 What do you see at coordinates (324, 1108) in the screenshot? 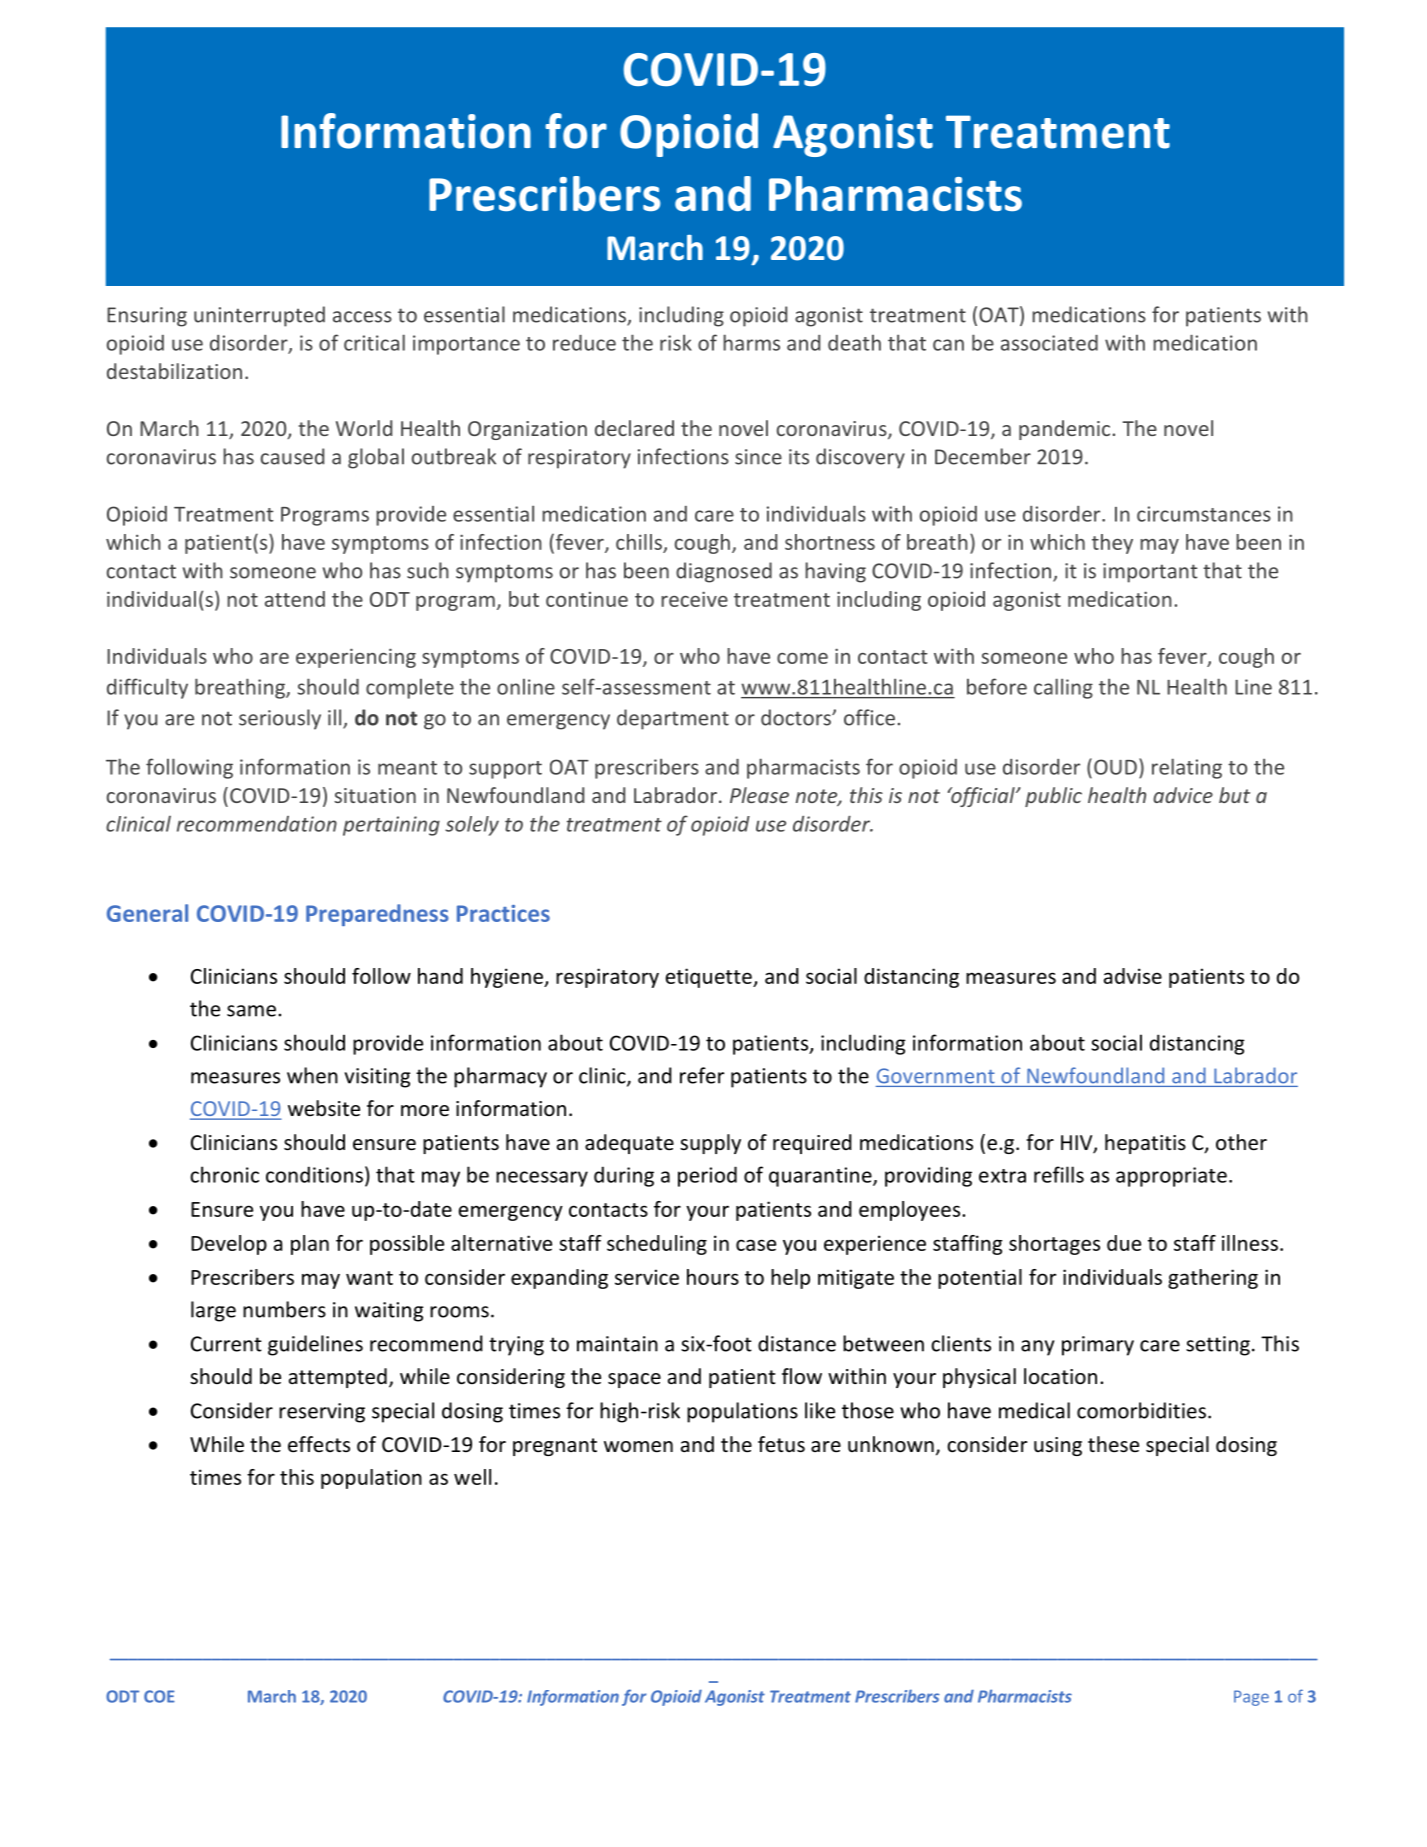
I see `website` at bounding box center [324, 1108].
